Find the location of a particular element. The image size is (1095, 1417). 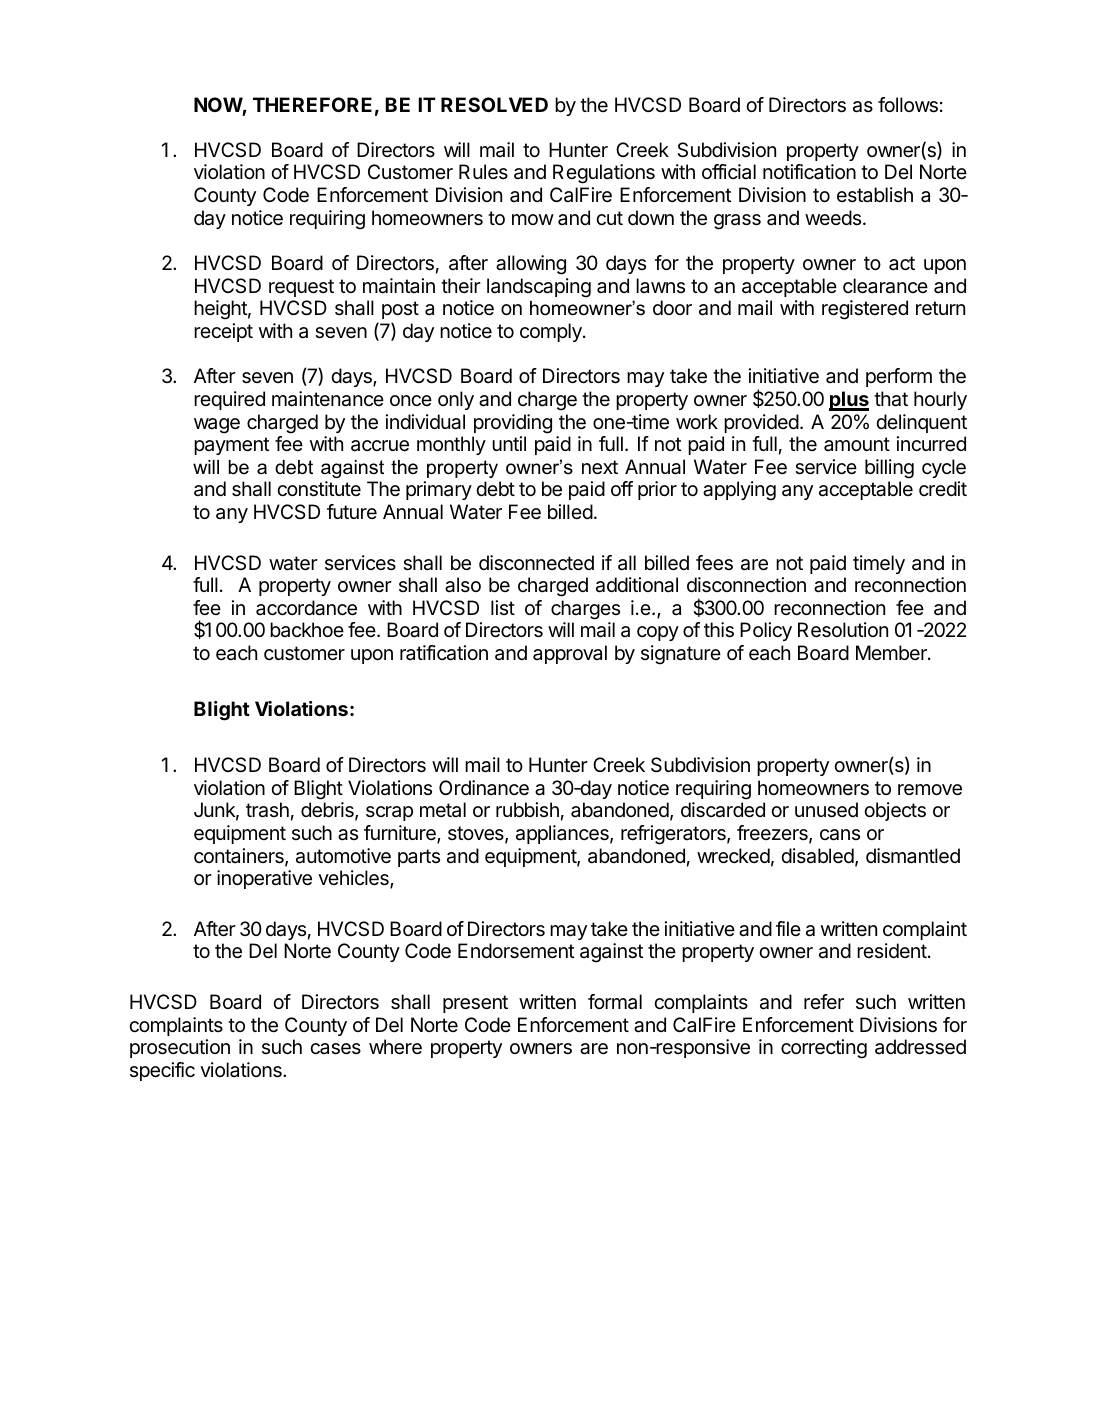

Resolution is located at coordinates (843, 630).
